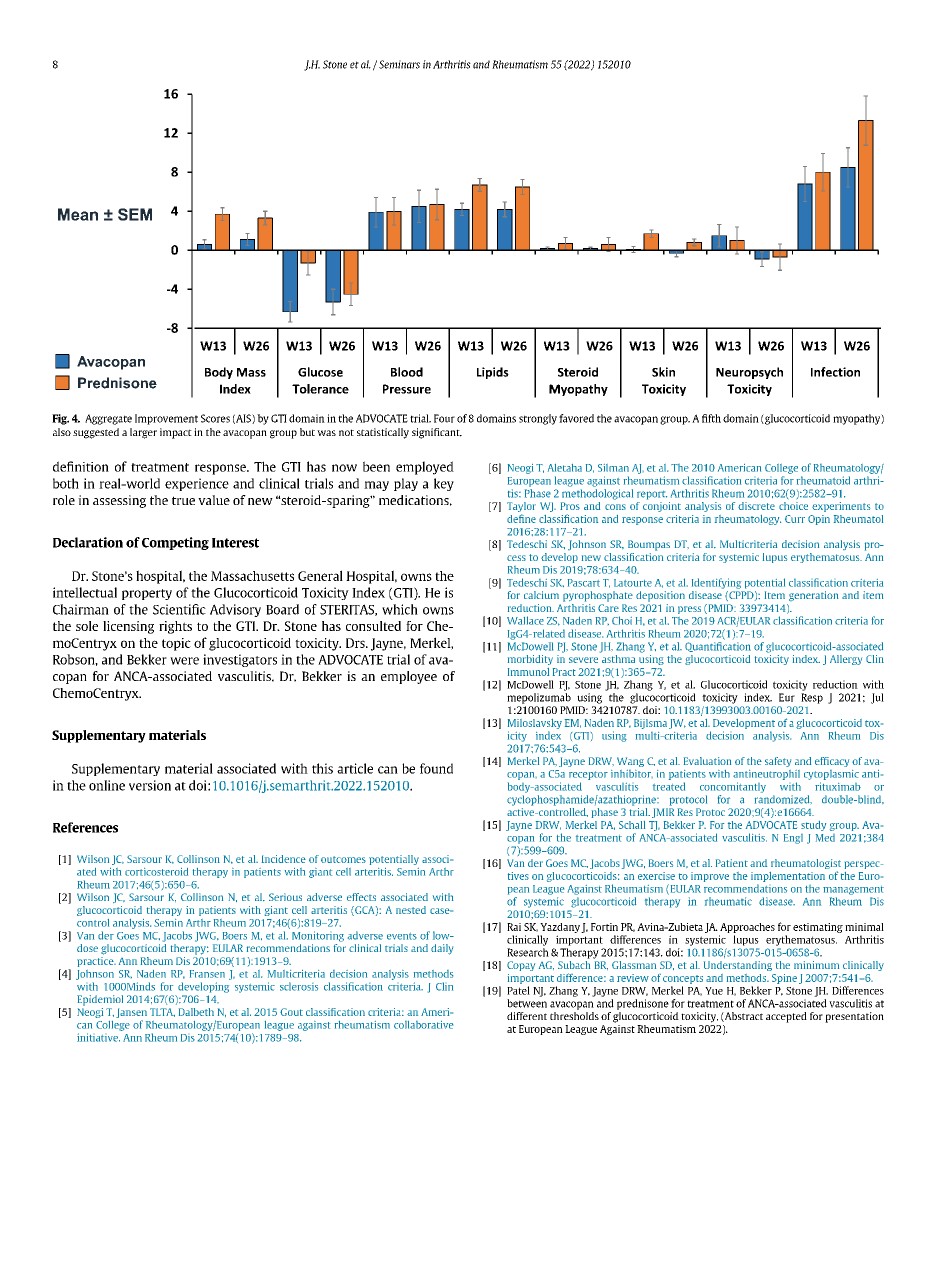  What do you see at coordinates (613, 468) in the image?
I see `Silman` at bounding box center [613, 468].
